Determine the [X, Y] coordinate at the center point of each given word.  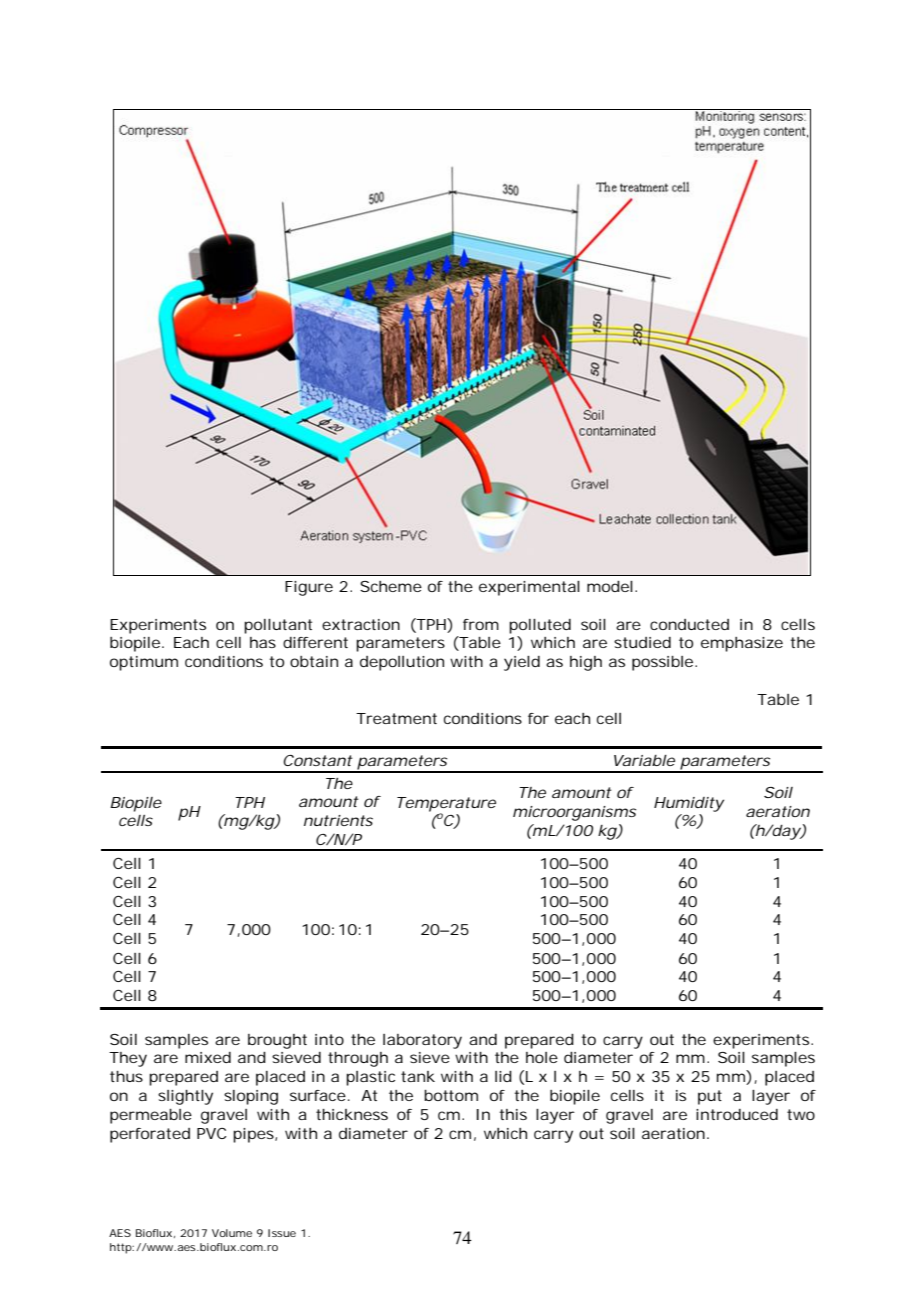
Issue [282, 1233]
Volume [232, 1233]
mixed [208, 1057]
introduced [737, 1114]
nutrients [338, 820]
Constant [318, 760]
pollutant [278, 626]
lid [503, 1076]
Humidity [689, 804]
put [710, 1097]
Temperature [446, 805]
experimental [529, 588]
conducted [689, 624]
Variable [644, 760]
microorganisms [574, 813]
